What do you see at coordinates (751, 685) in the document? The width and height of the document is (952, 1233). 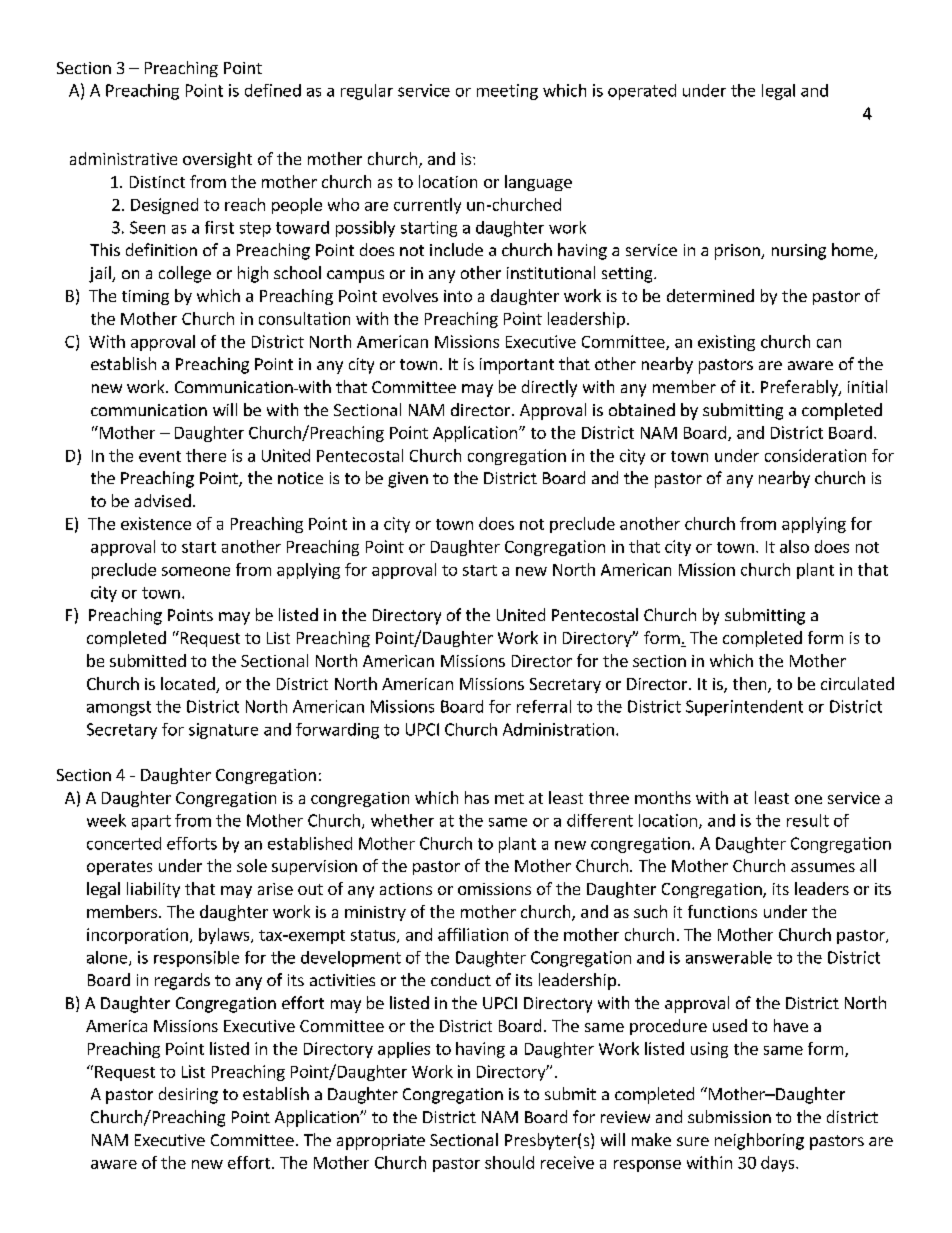 I see `then` at bounding box center [751, 685].
